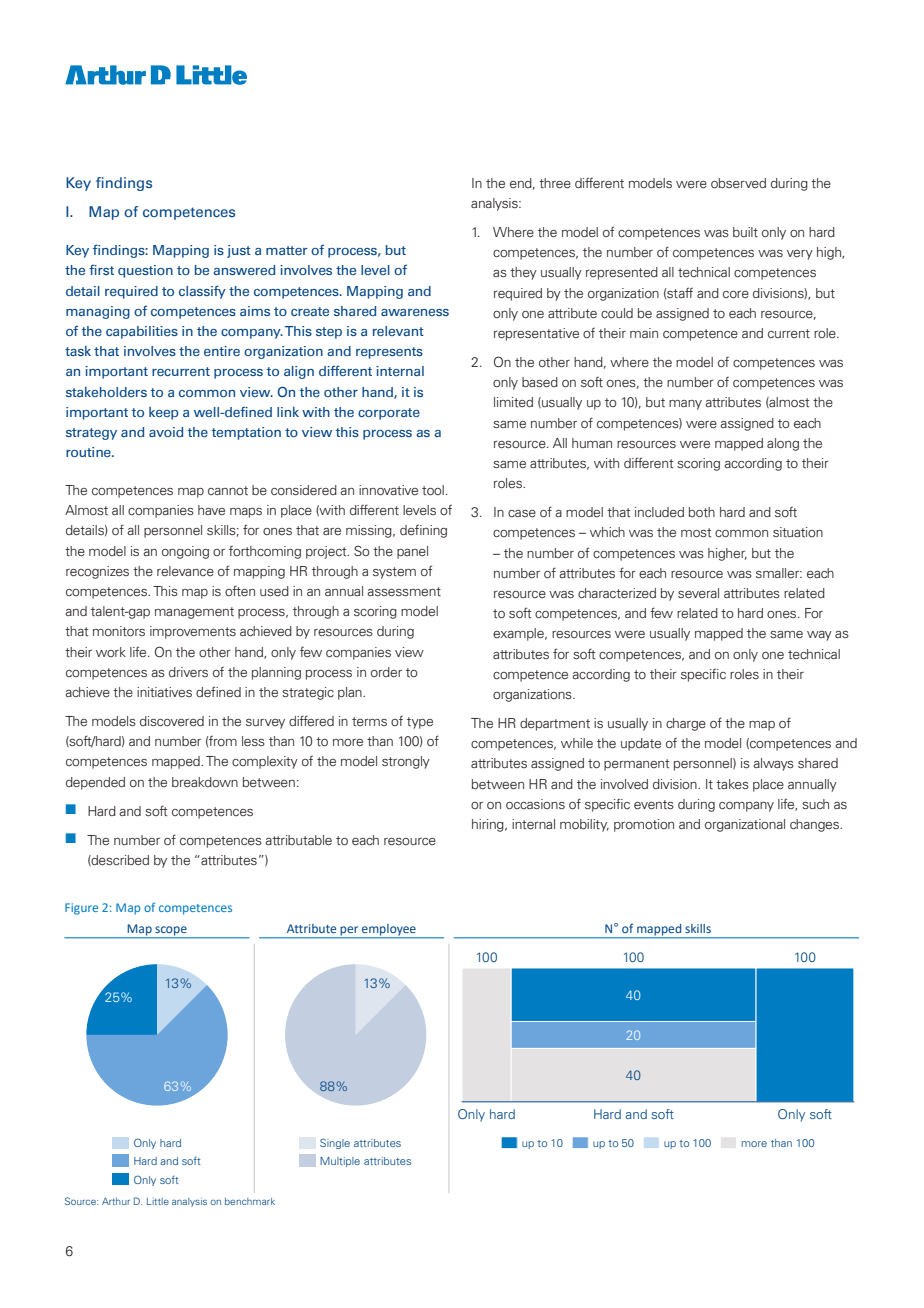  What do you see at coordinates (745, 232) in the page?
I see `built` at bounding box center [745, 232].
